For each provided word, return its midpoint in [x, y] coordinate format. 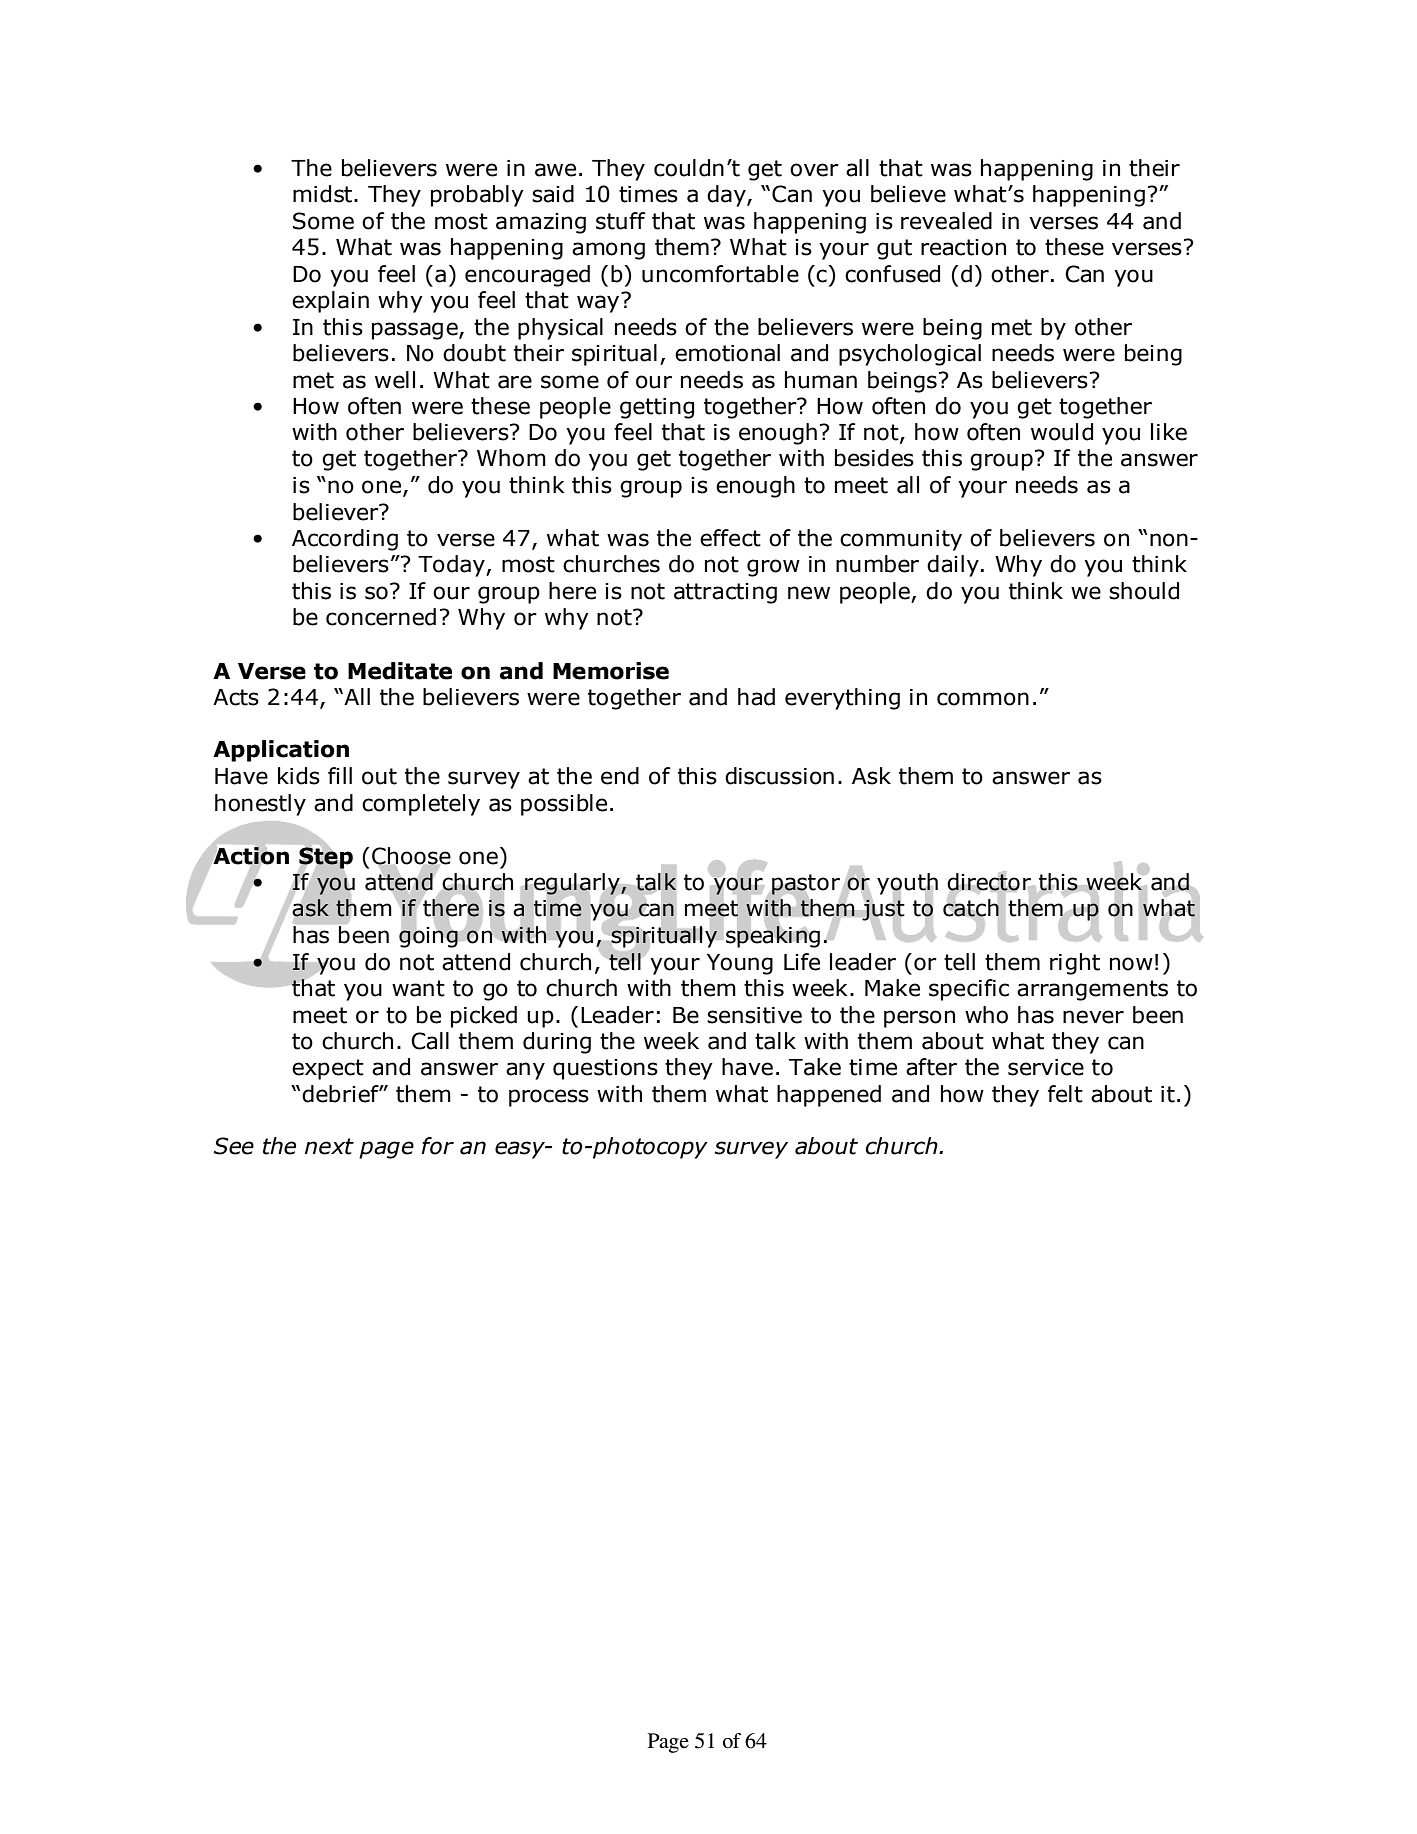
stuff [621, 221]
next [329, 1146]
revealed [946, 221]
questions [605, 1069]
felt [1065, 1094]
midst [324, 194]
